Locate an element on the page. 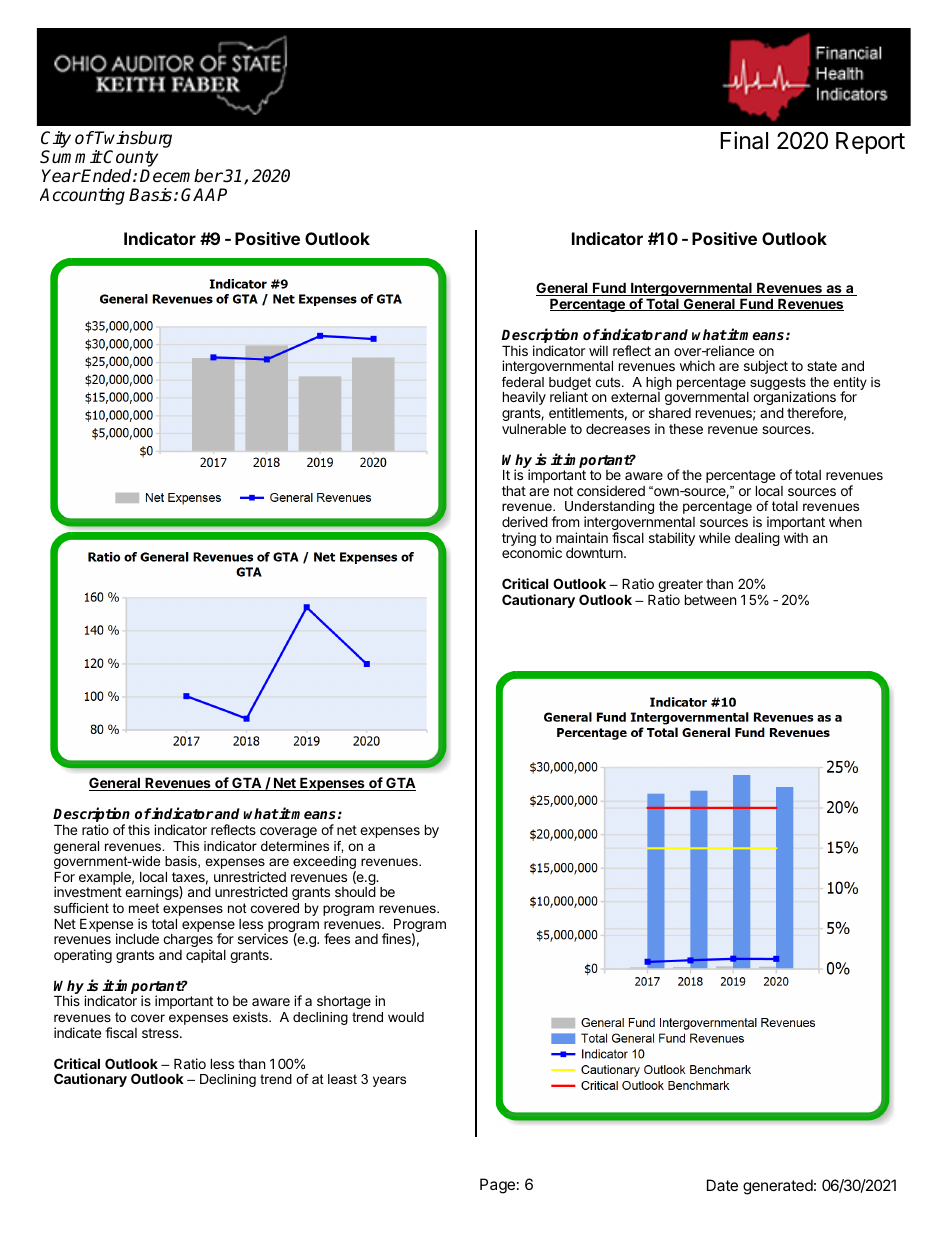  stress is located at coordinates (161, 1033).
